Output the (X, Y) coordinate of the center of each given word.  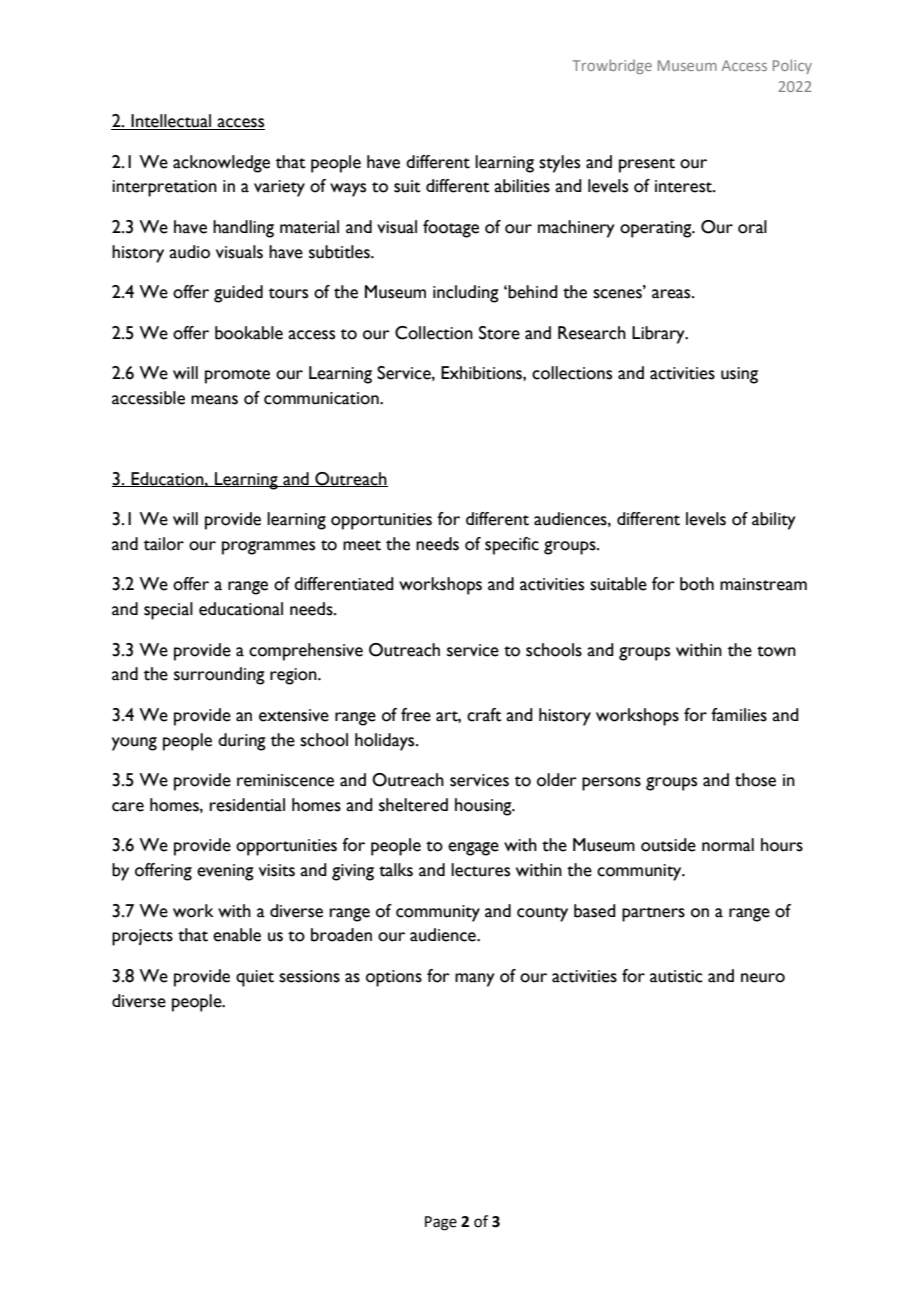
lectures (480, 870)
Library (659, 335)
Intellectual (171, 122)
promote (237, 376)
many (475, 980)
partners (653, 914)
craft (484, 715)
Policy (792, 66)
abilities (522, 186)
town (776, 651)
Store (499, 333)
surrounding (219, 676)
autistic (676, 976)
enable (237, 935)
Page (441, 1223)
